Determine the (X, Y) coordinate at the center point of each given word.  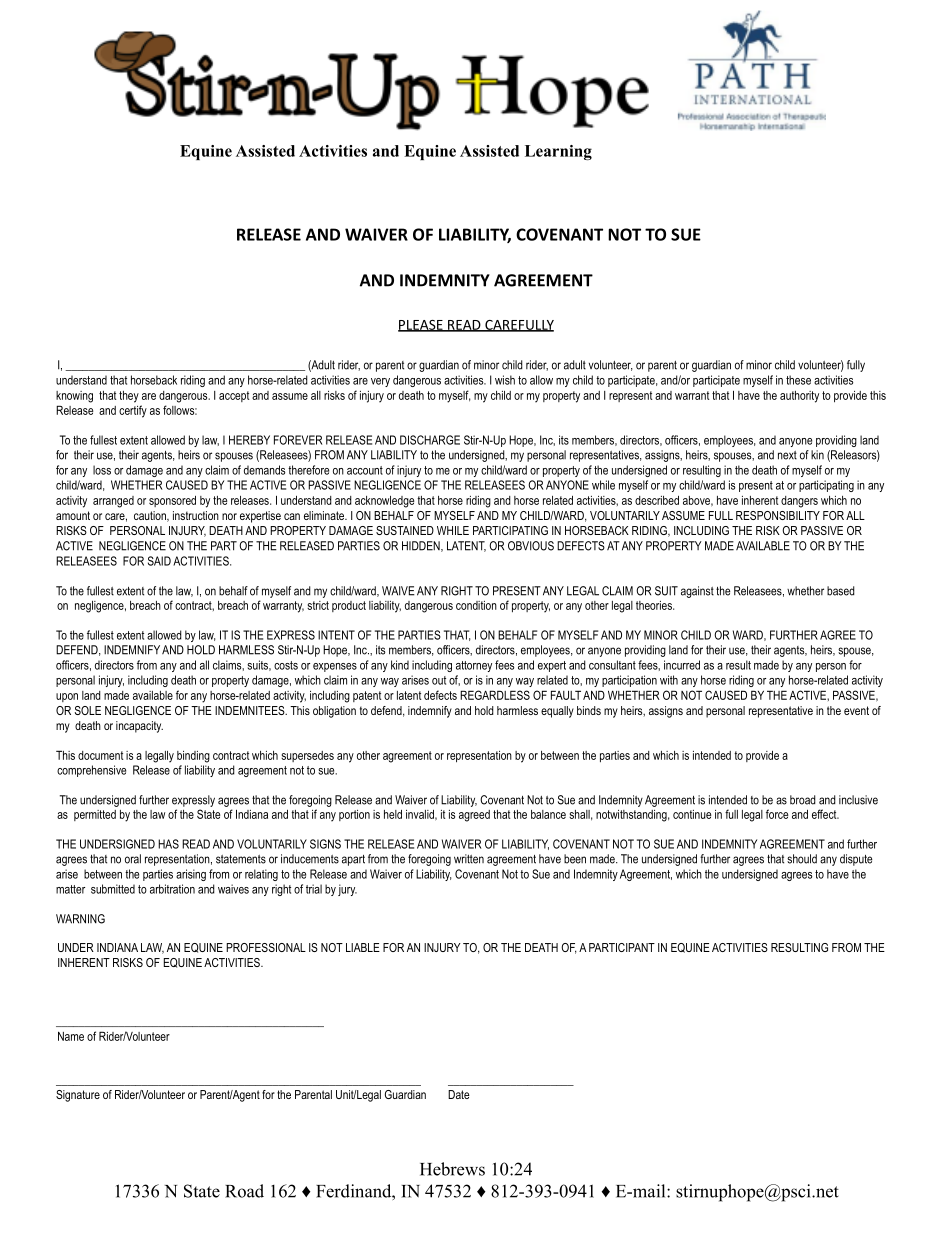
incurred (682, 665)
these (798, 380)
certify (133, 411)
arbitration (172, 889)
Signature (78, 1096)
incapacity (139, 727)
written (469, 859)
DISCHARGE (430, 440)
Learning (558, 152)
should (802, 859)
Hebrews (452, 1169)
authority (799, 397)
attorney (474, 666)
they (129, 397)
